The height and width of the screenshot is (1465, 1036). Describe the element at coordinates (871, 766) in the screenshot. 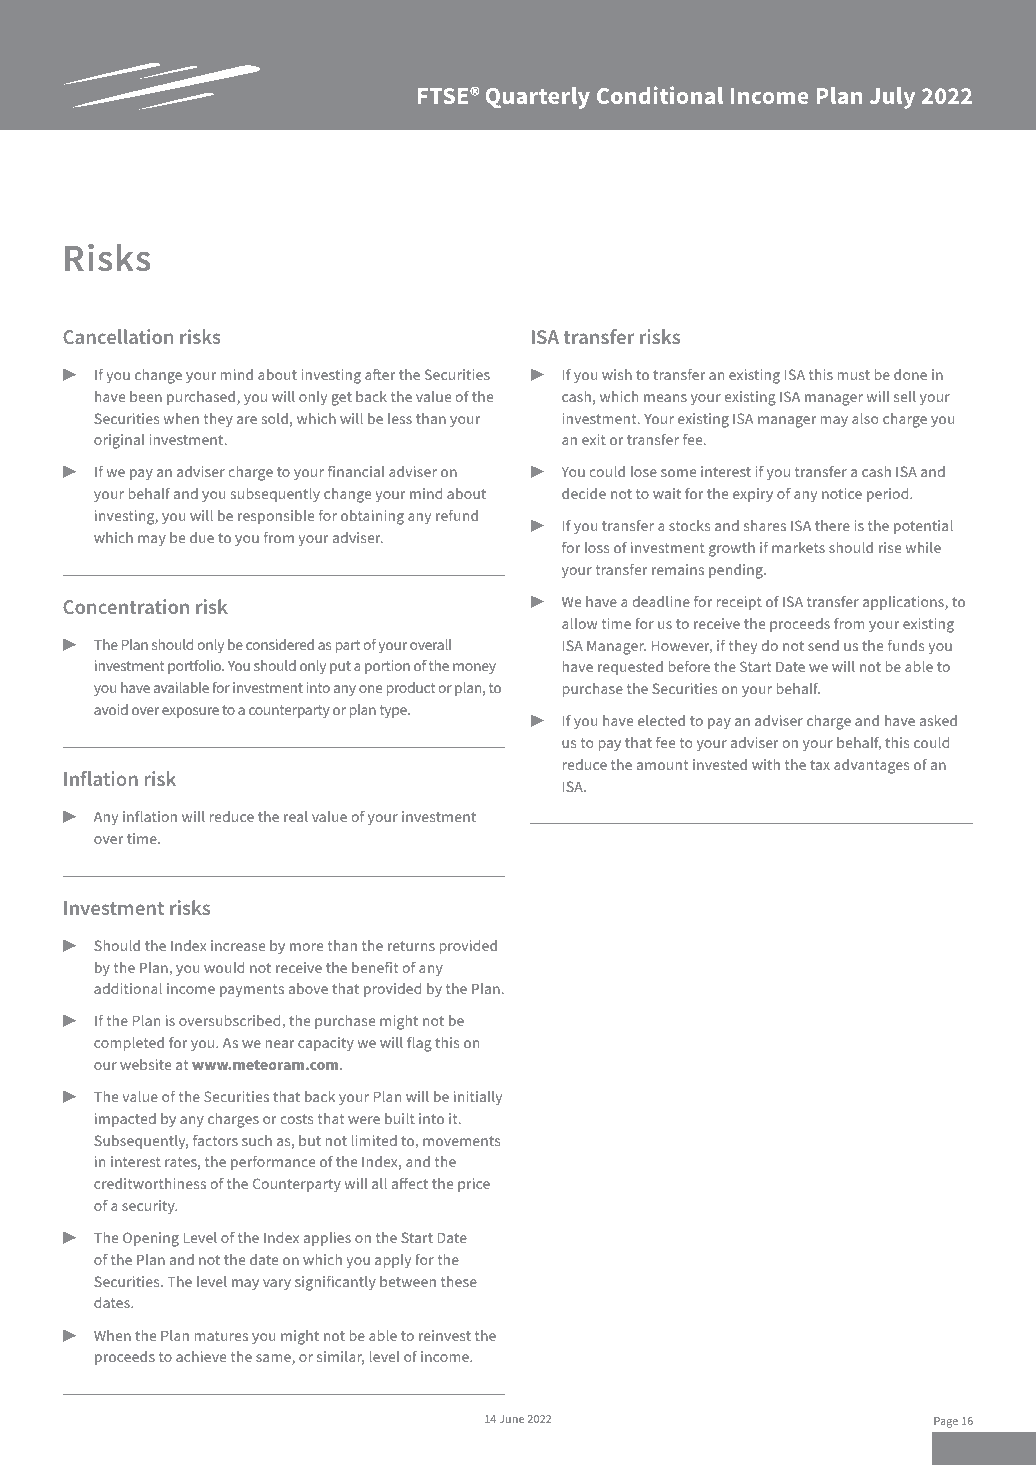

I see `advantages` at that location.
